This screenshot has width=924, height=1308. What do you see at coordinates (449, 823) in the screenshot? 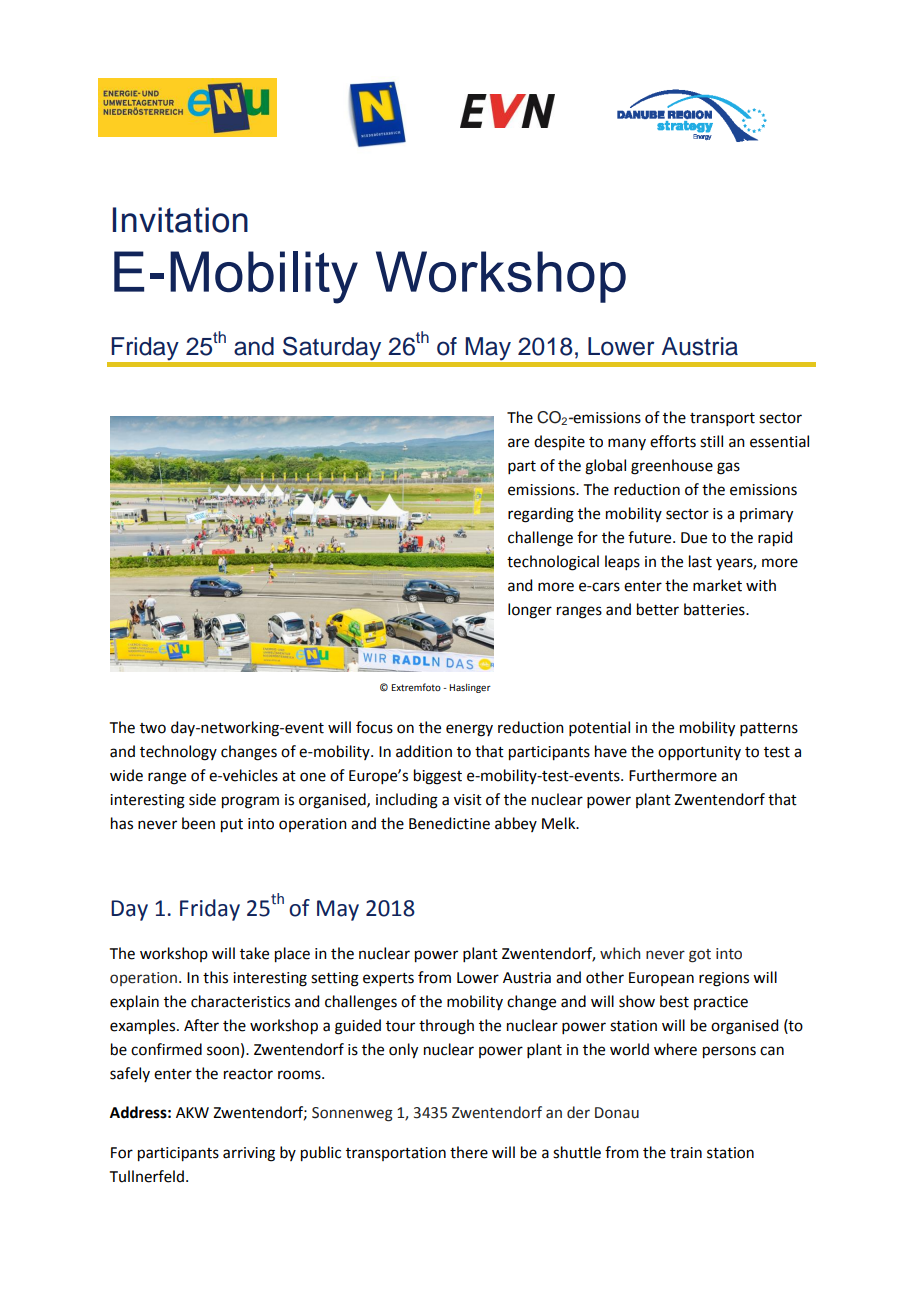
I see `Benedictine` at bounding box center [449, 823].
